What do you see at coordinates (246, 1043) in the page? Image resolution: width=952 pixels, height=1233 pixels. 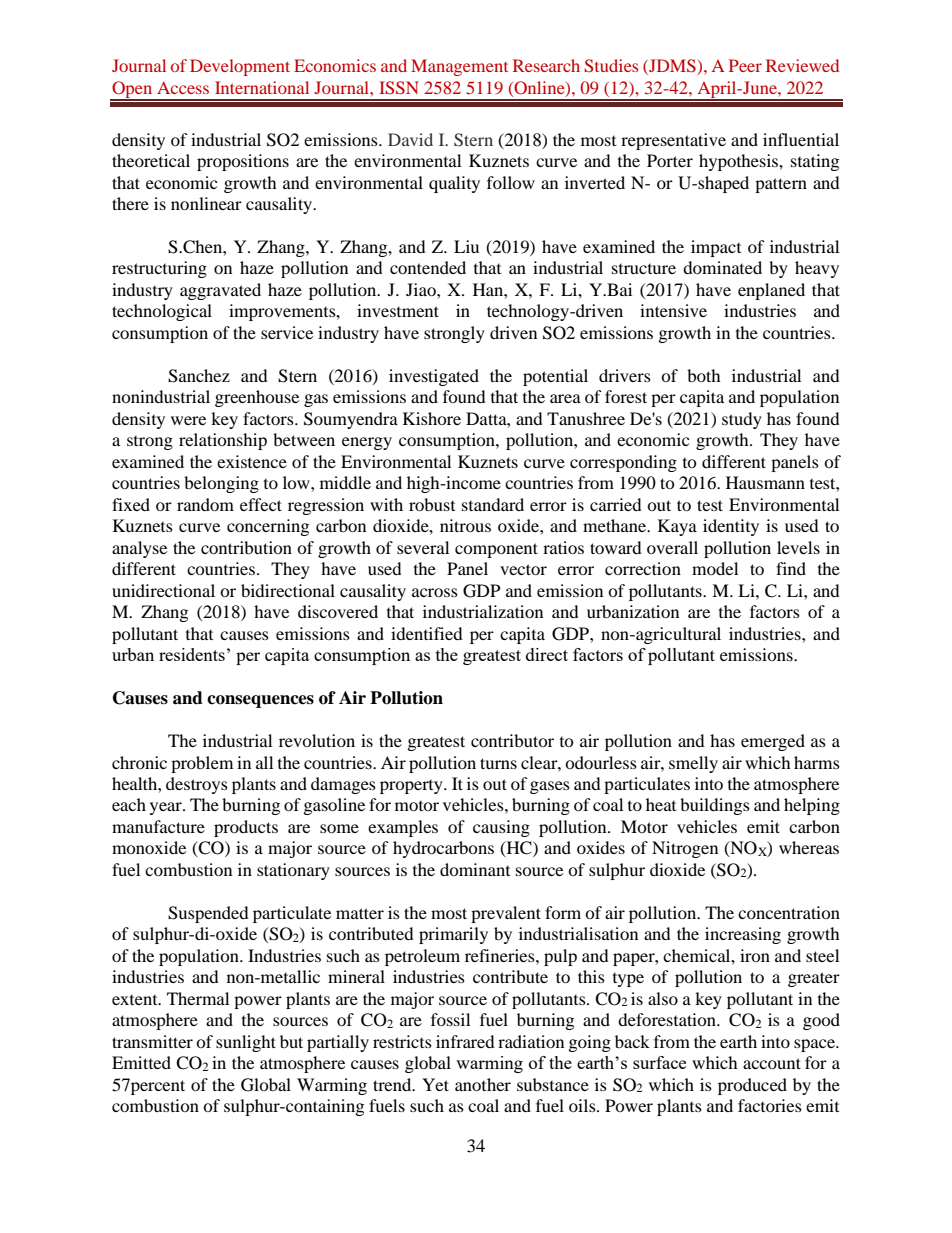 I see `sunlight` at bounding box center [246, 1043].
